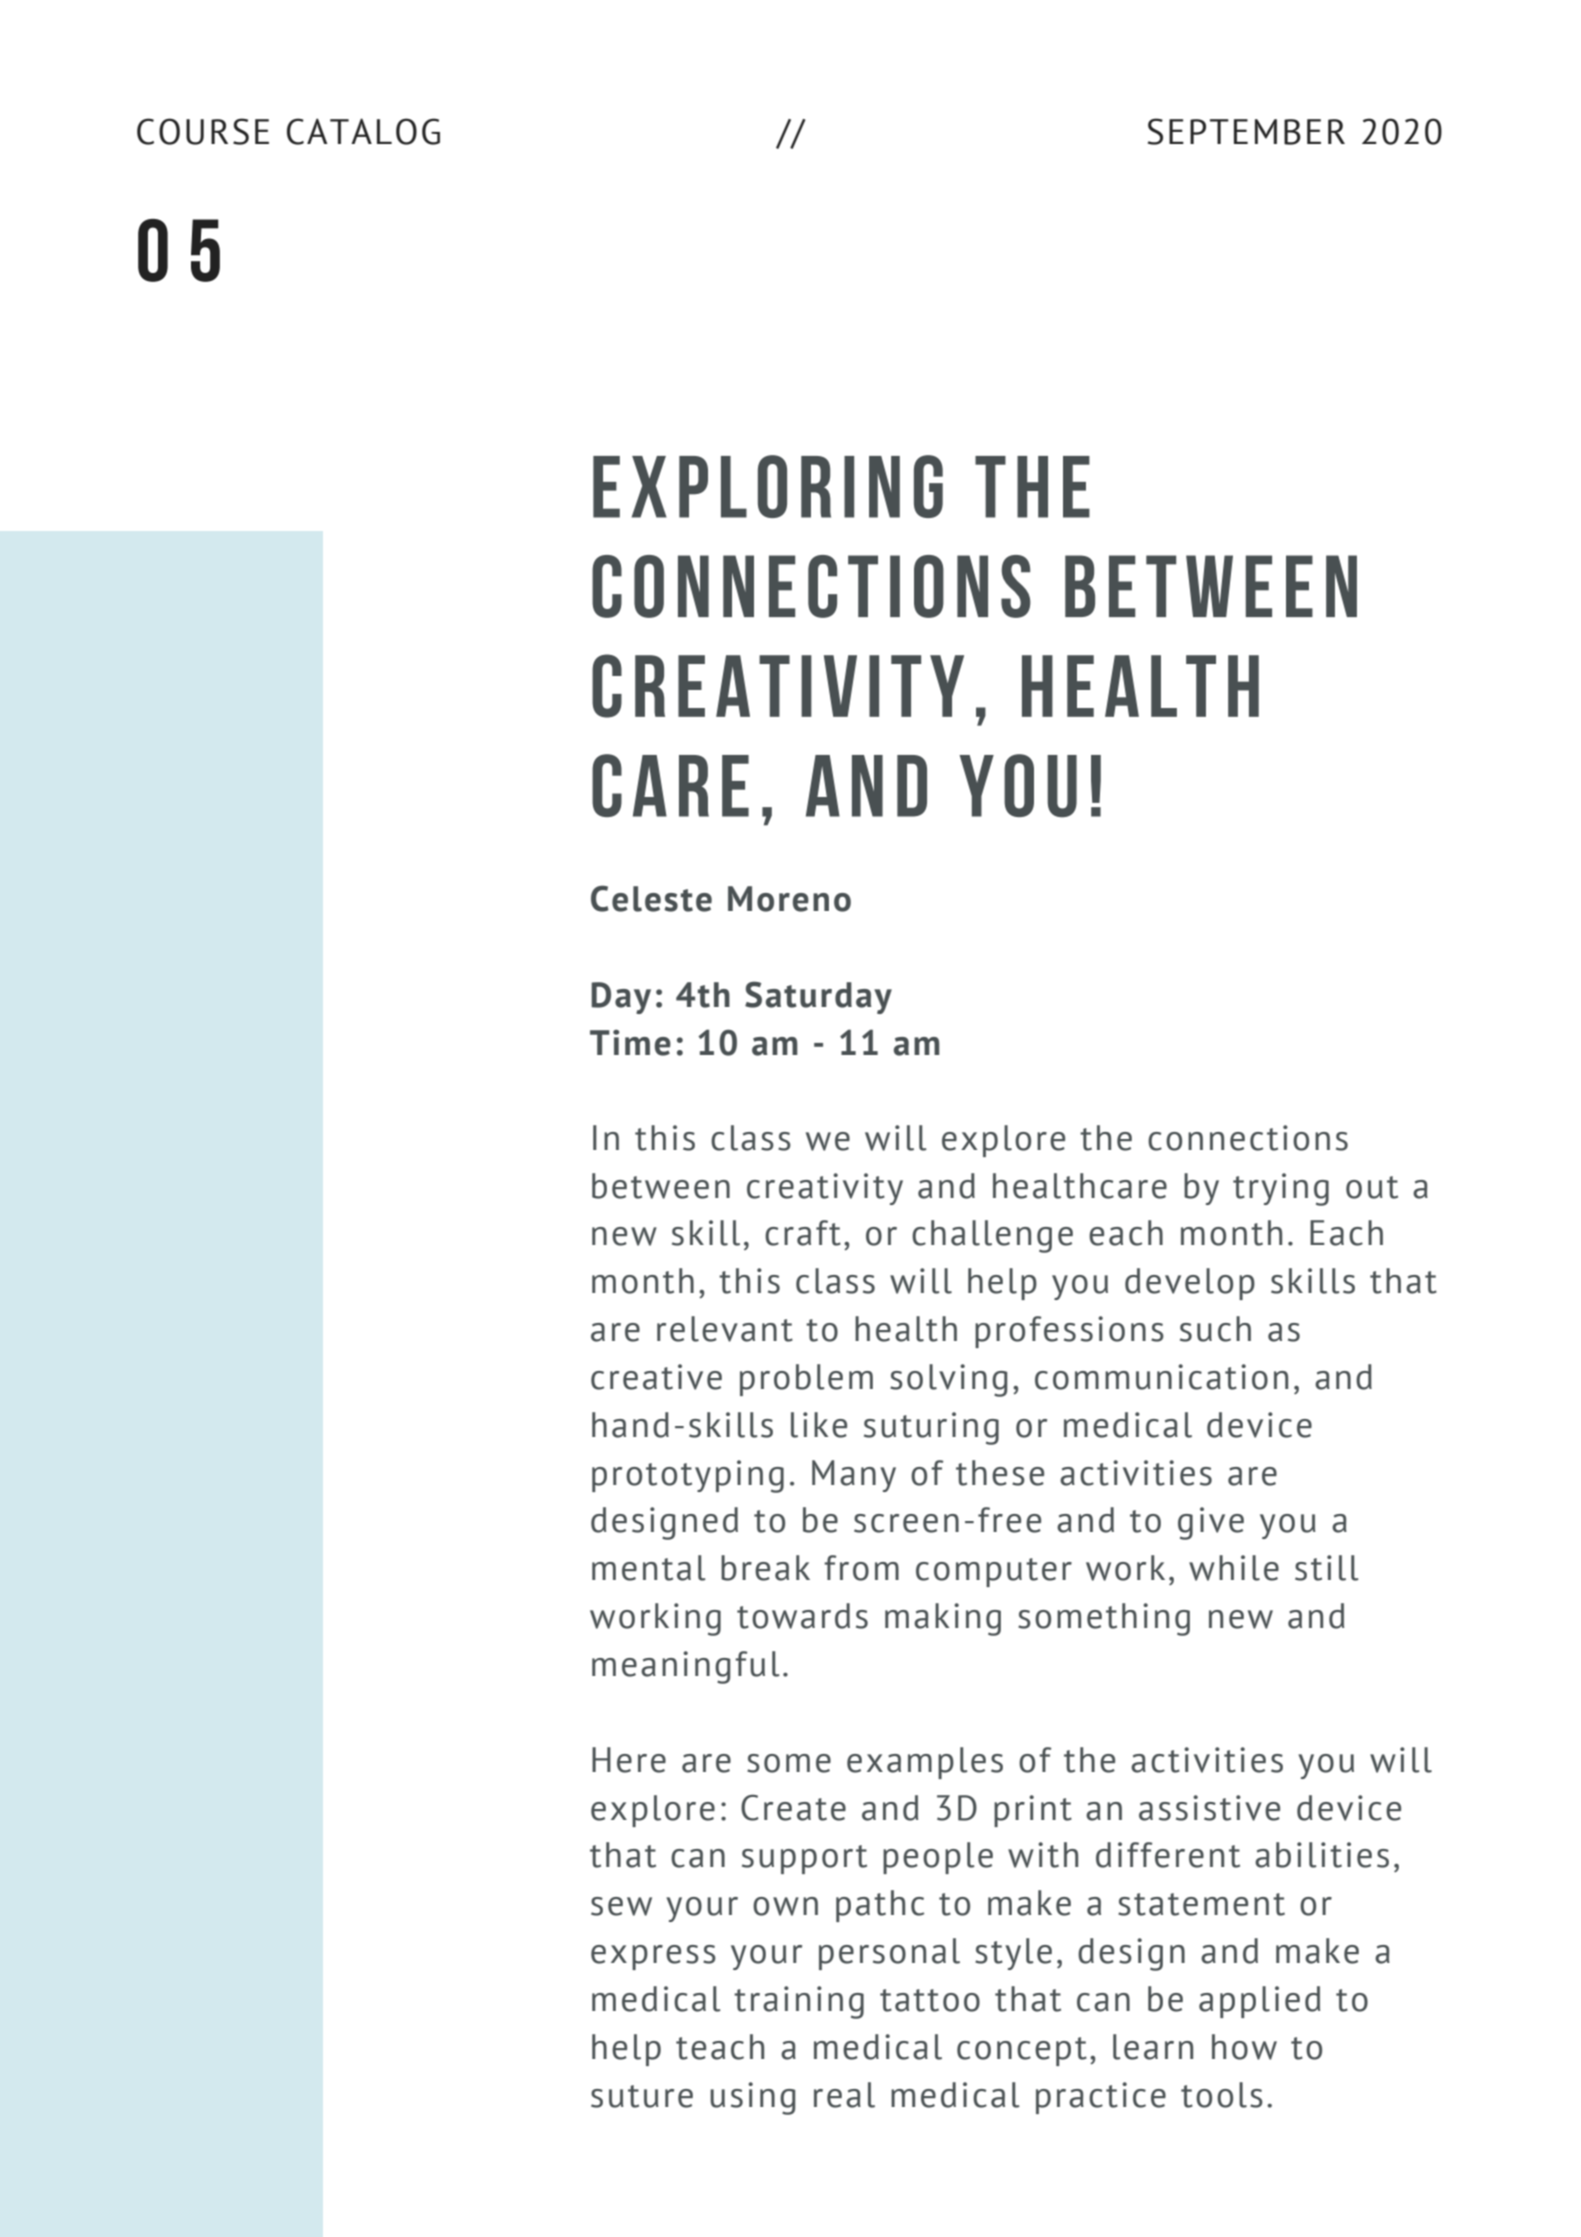 The width and height of the screenshot is (1581, 2237). Describe the element at coordinates (818, 997) in the screenshot. I see `Saturday` at that location.
